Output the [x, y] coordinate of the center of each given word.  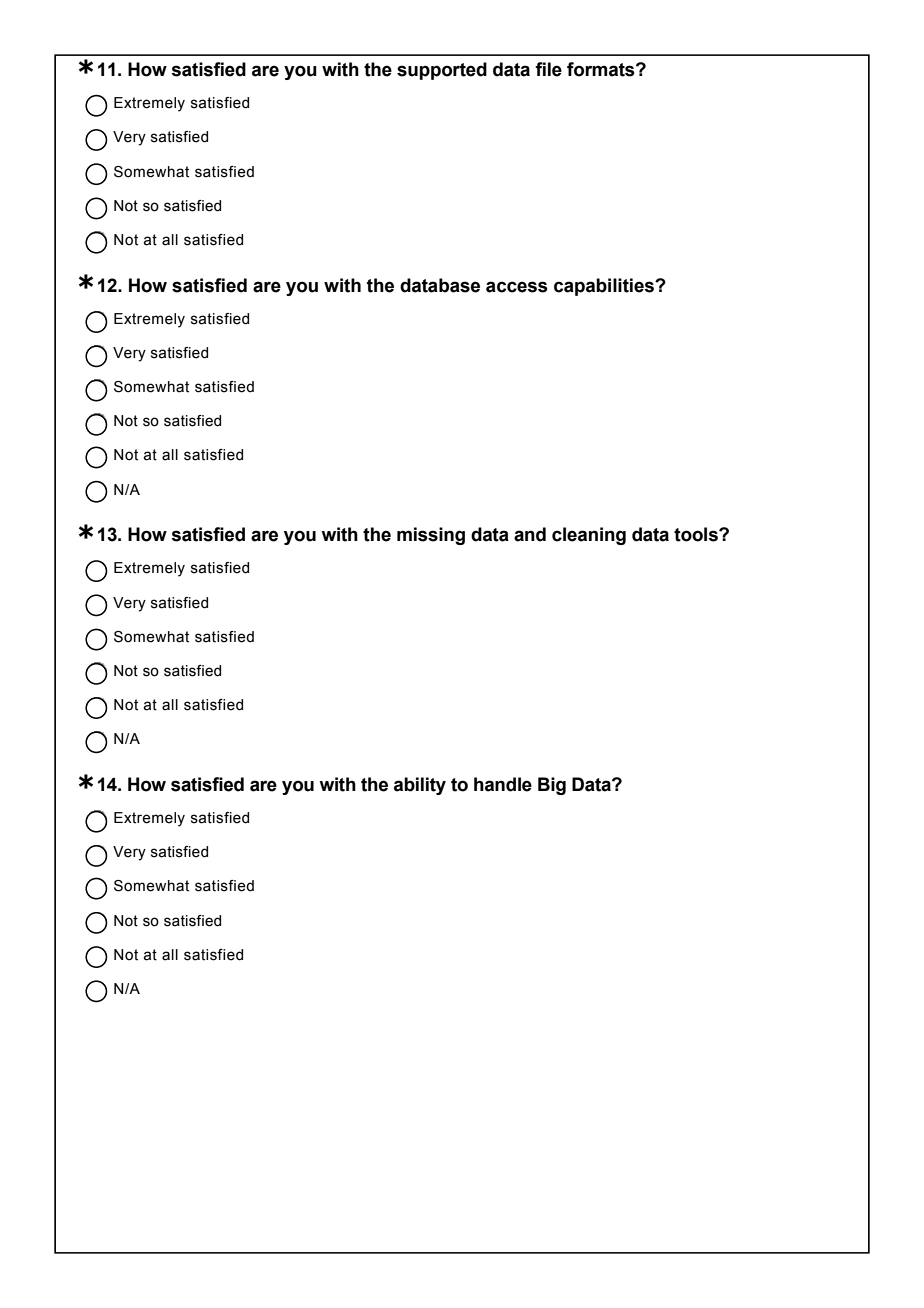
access [517, 287]
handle [503, 784]
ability [420, 786]
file [548, 69]
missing [431, 536]
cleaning [589, 536]
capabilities [605, 287]
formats [602, 69]
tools [697, 534]
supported [442, 71]
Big [552, 786]
